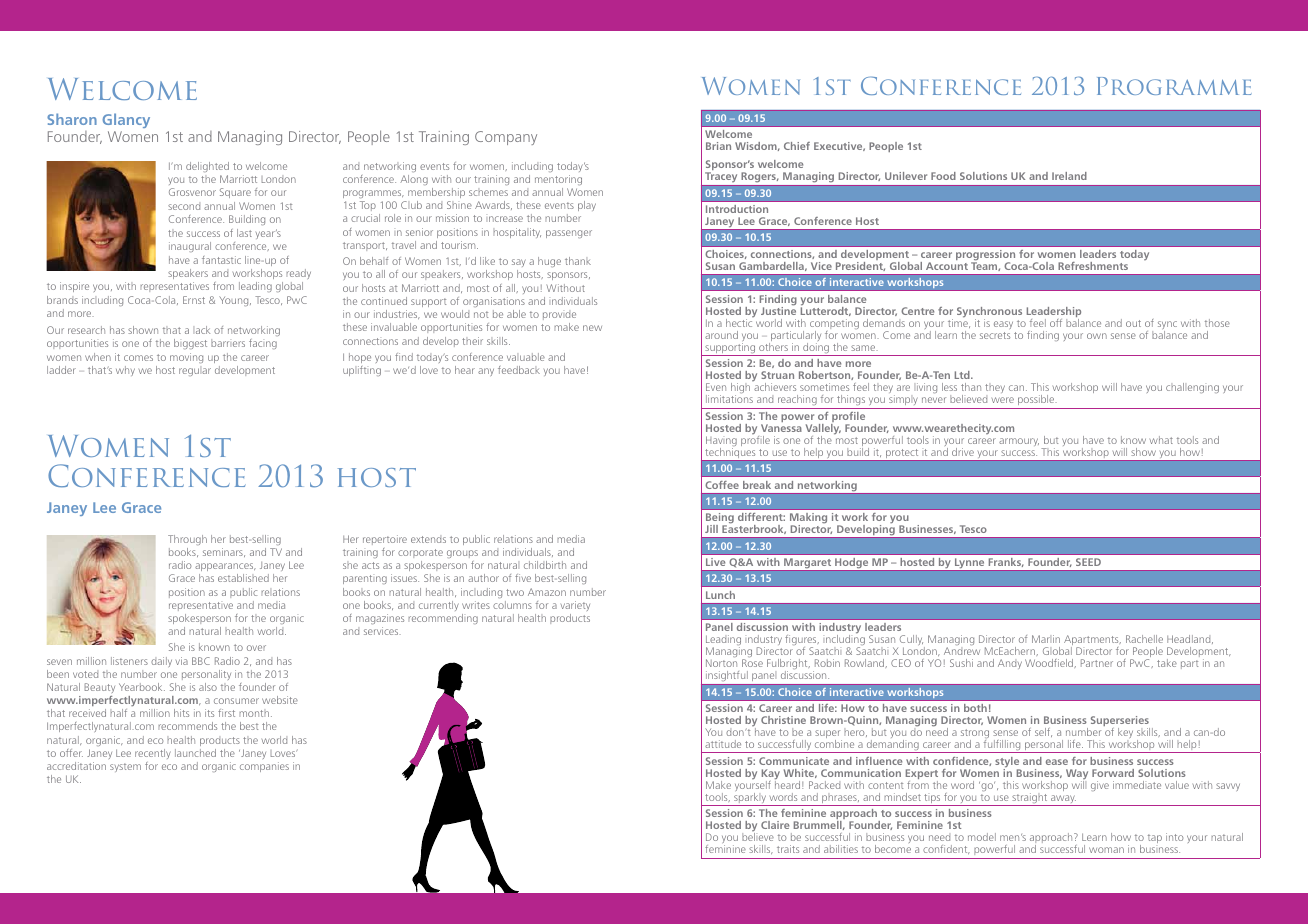  I want to click on Ireland, so click(1069, 176).
